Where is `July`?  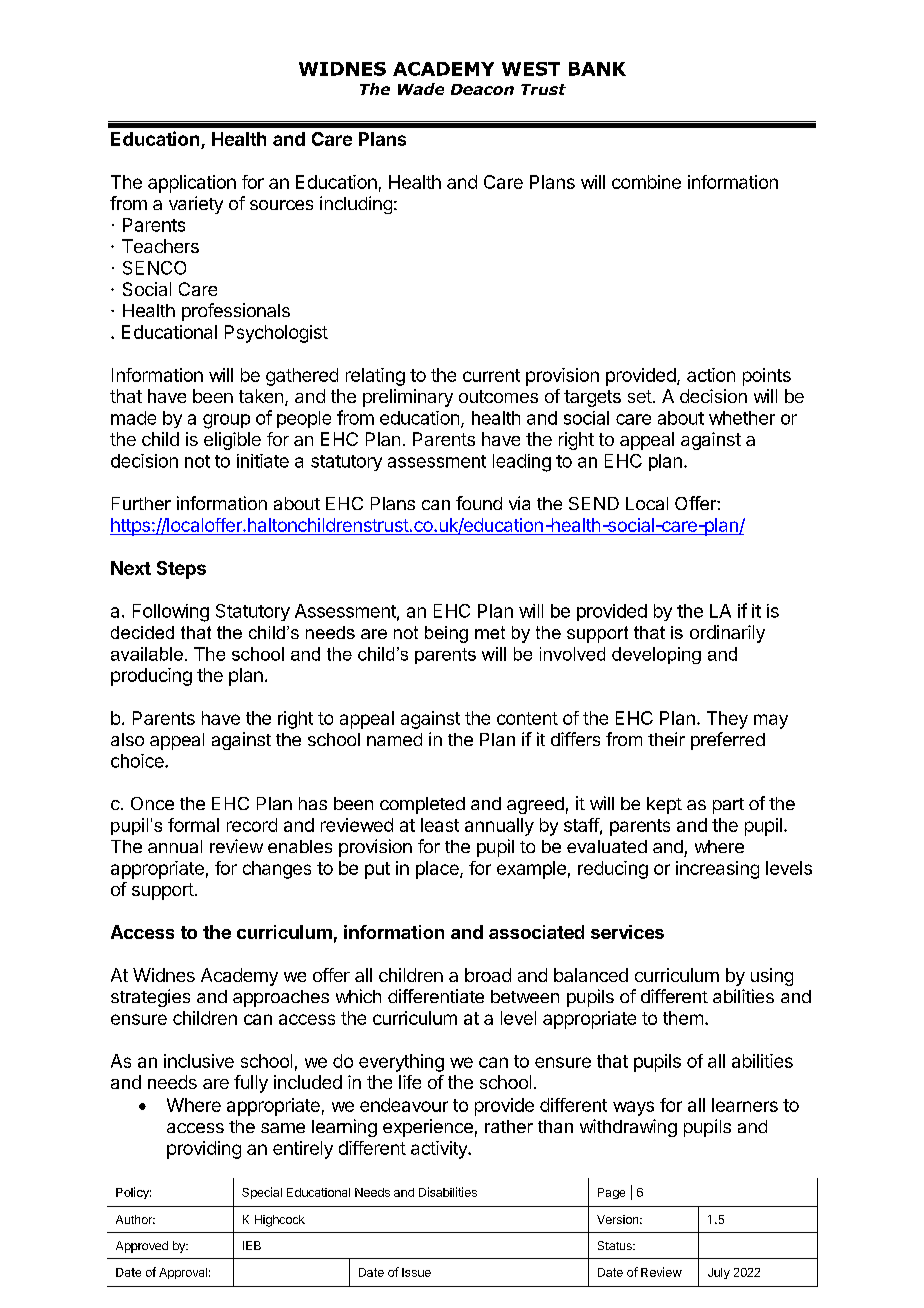
July is located at coordinates (719, 1273).
